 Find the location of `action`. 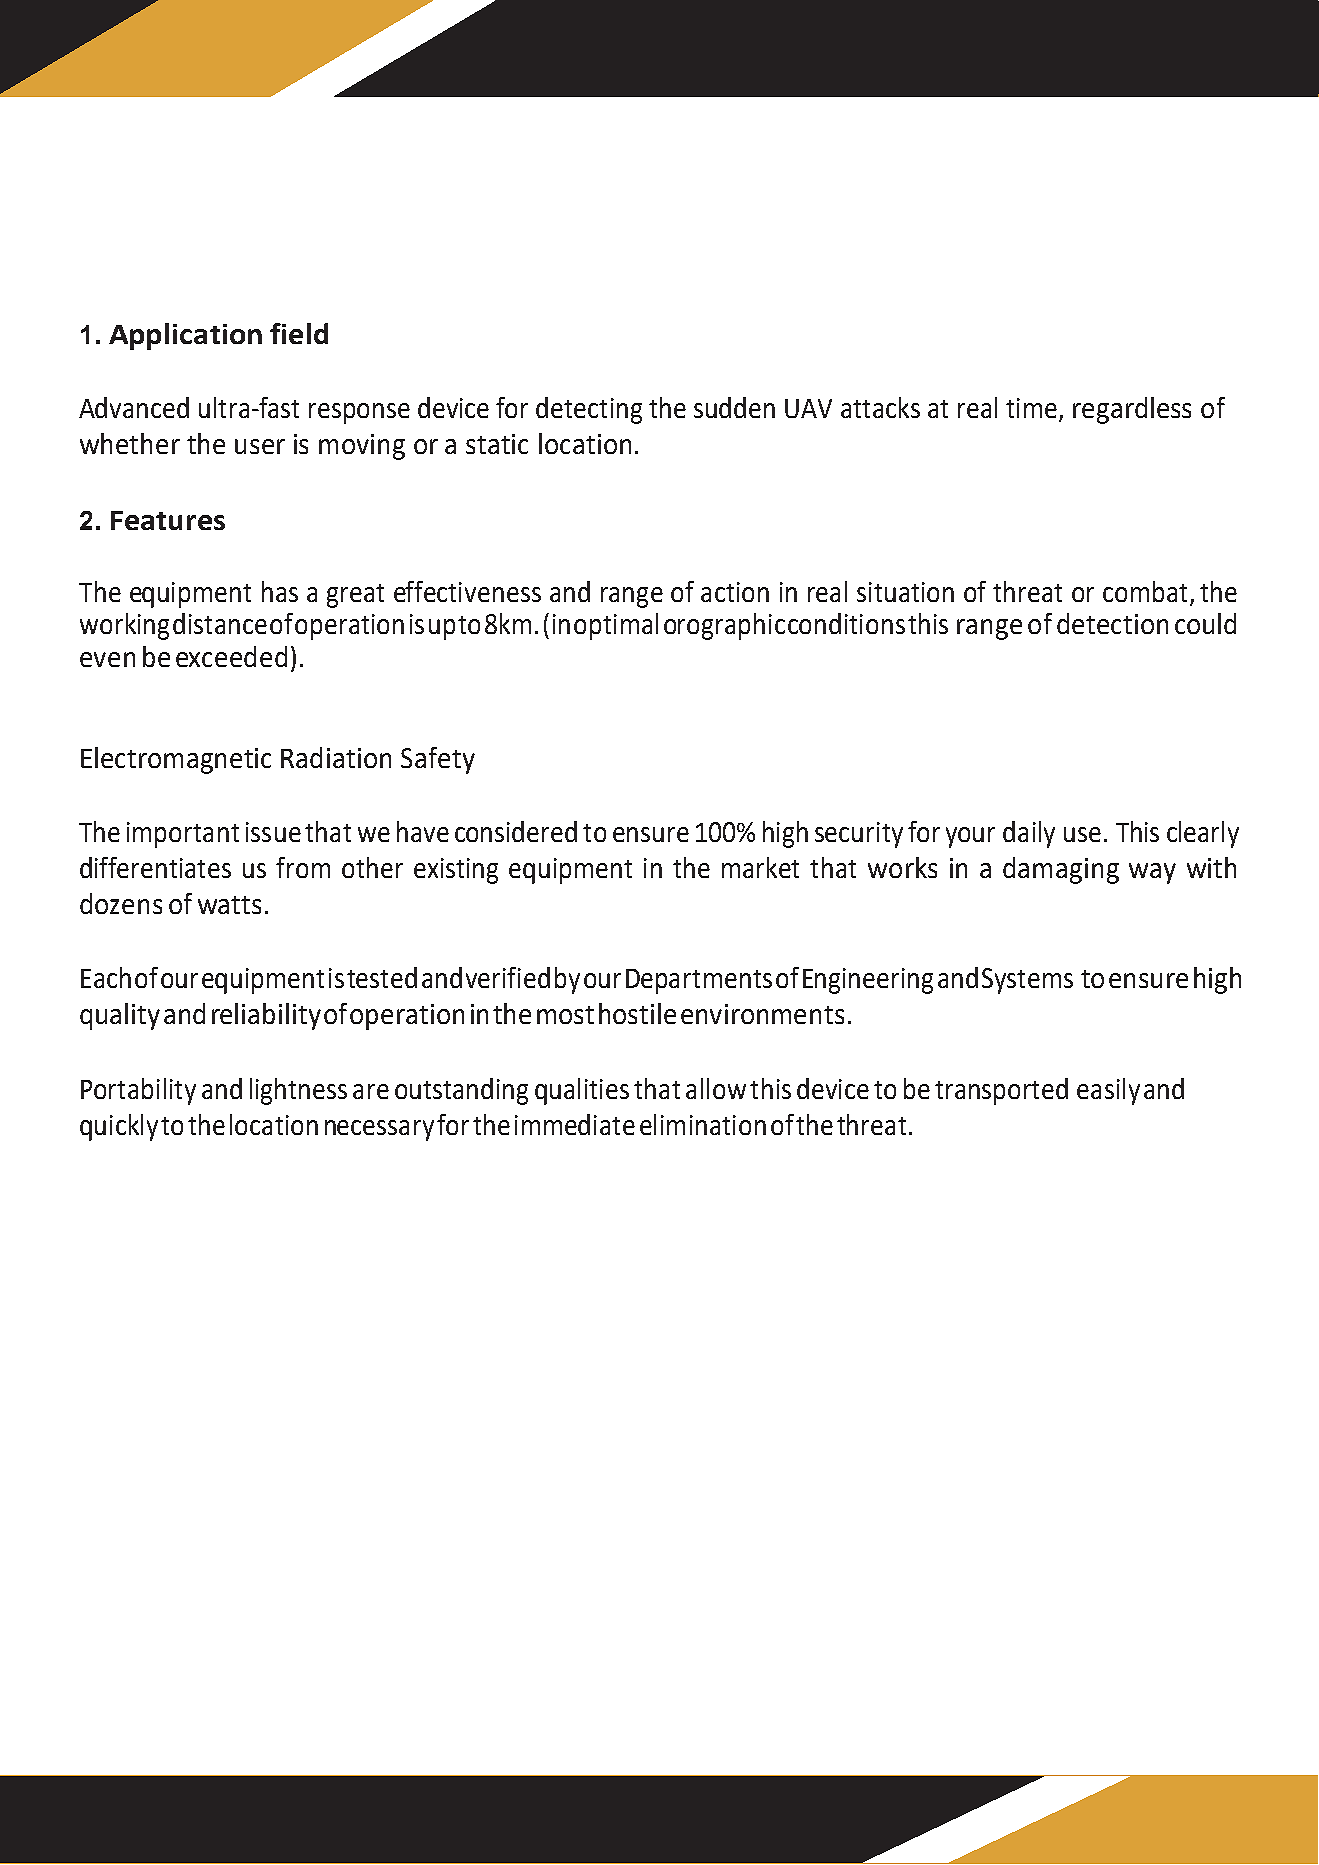

action is located at coordinates (735, 592).
